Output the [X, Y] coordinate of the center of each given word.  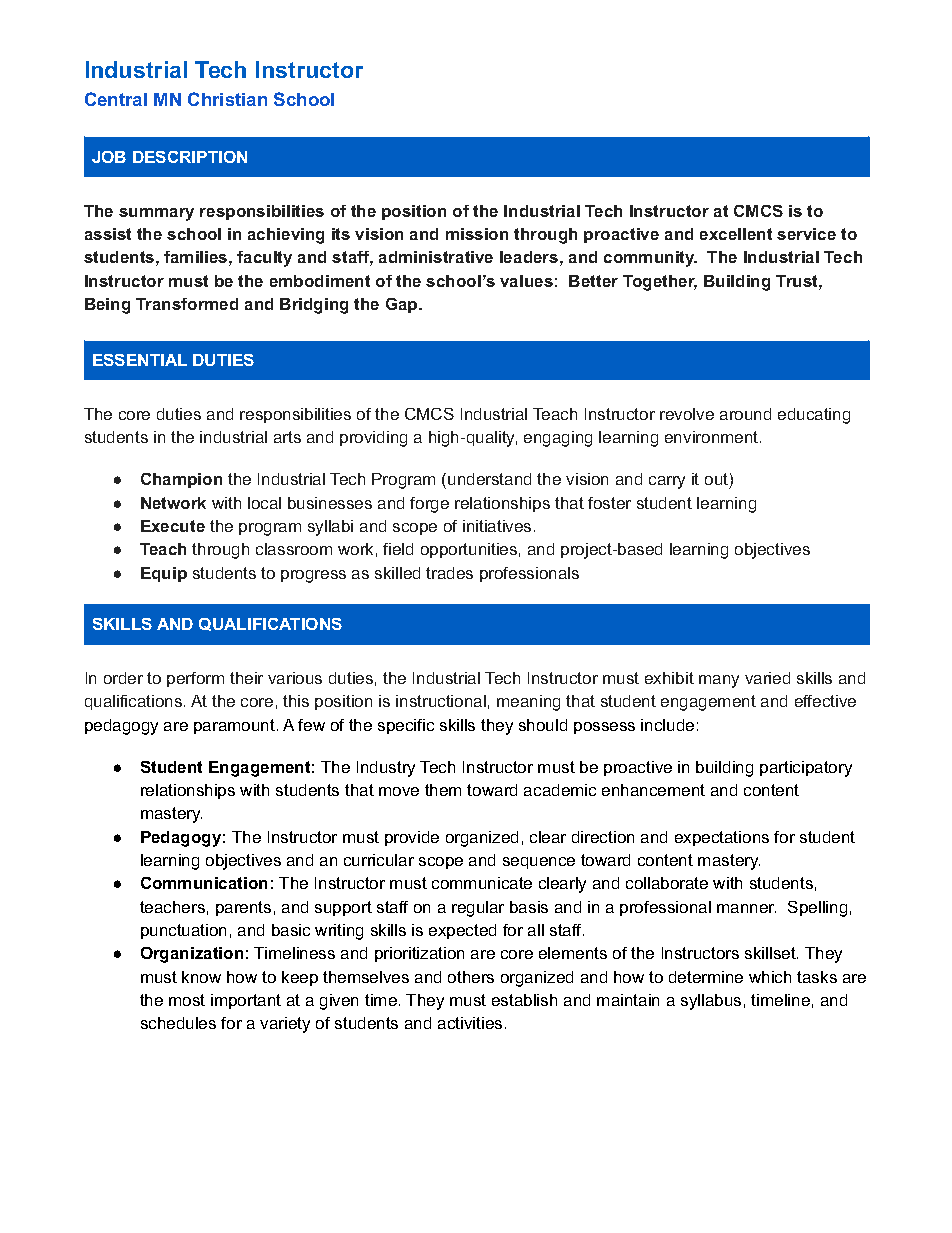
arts [287, 437]
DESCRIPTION [190, 157]
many [719, 681]
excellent [736, 234]
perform [195, 679]
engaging [558, 439]
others [471, 977]
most [187, 1000]
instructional [441, 701]
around [745, 414]
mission [477, 234]
